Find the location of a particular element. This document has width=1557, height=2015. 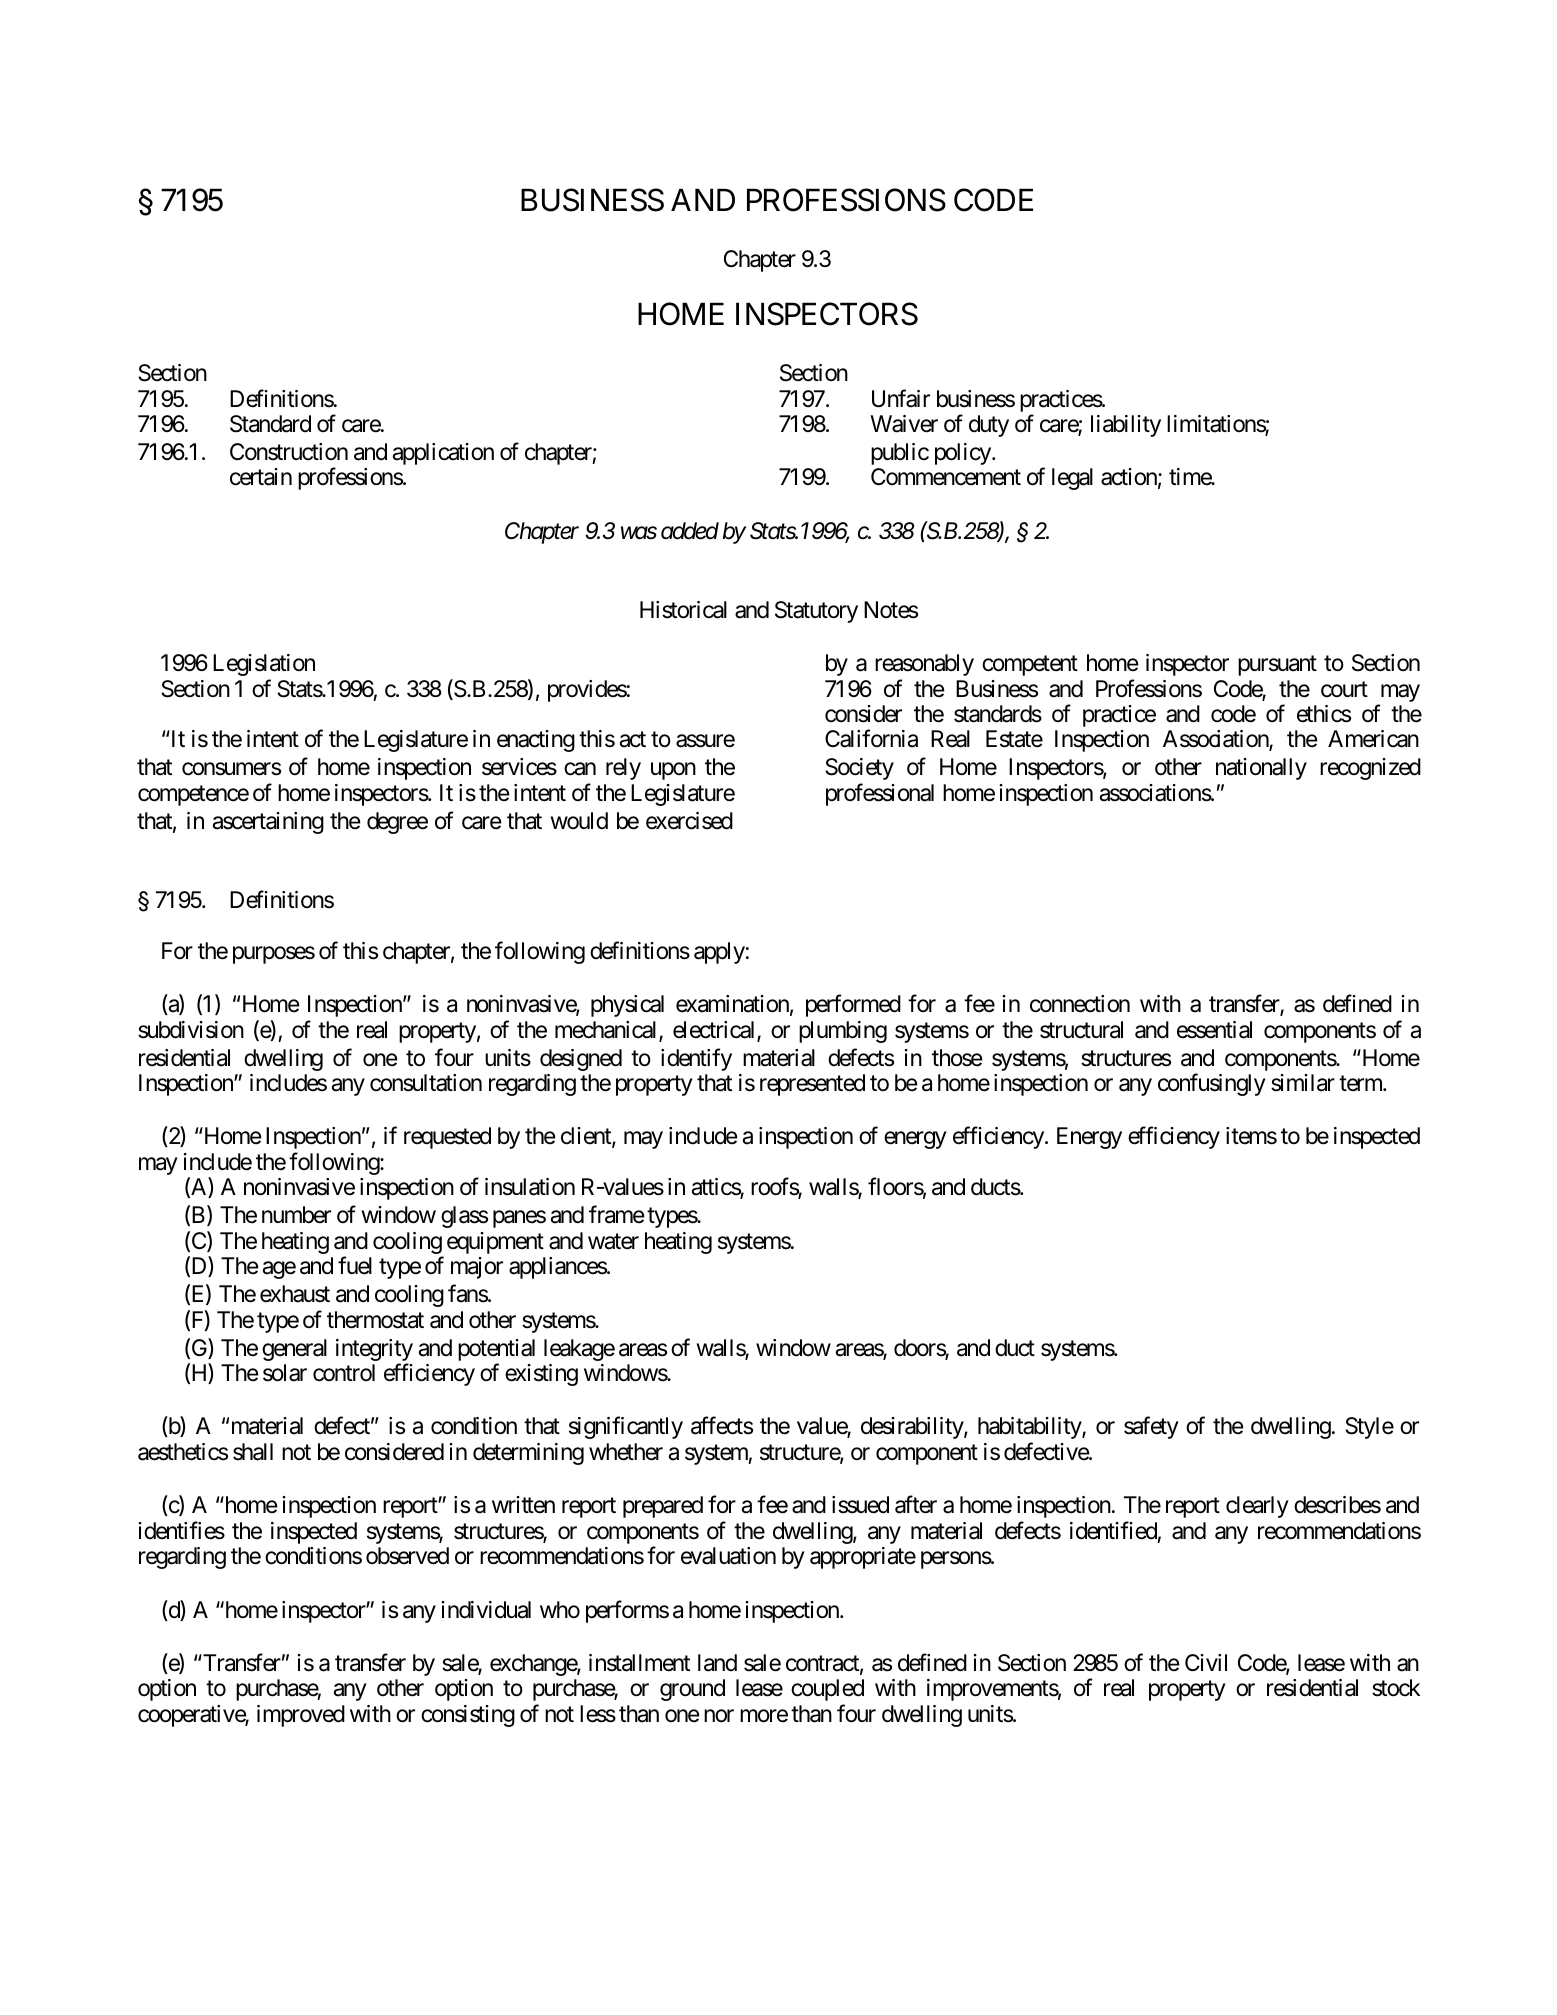

essential is located at coordinates (1214, 1030).
